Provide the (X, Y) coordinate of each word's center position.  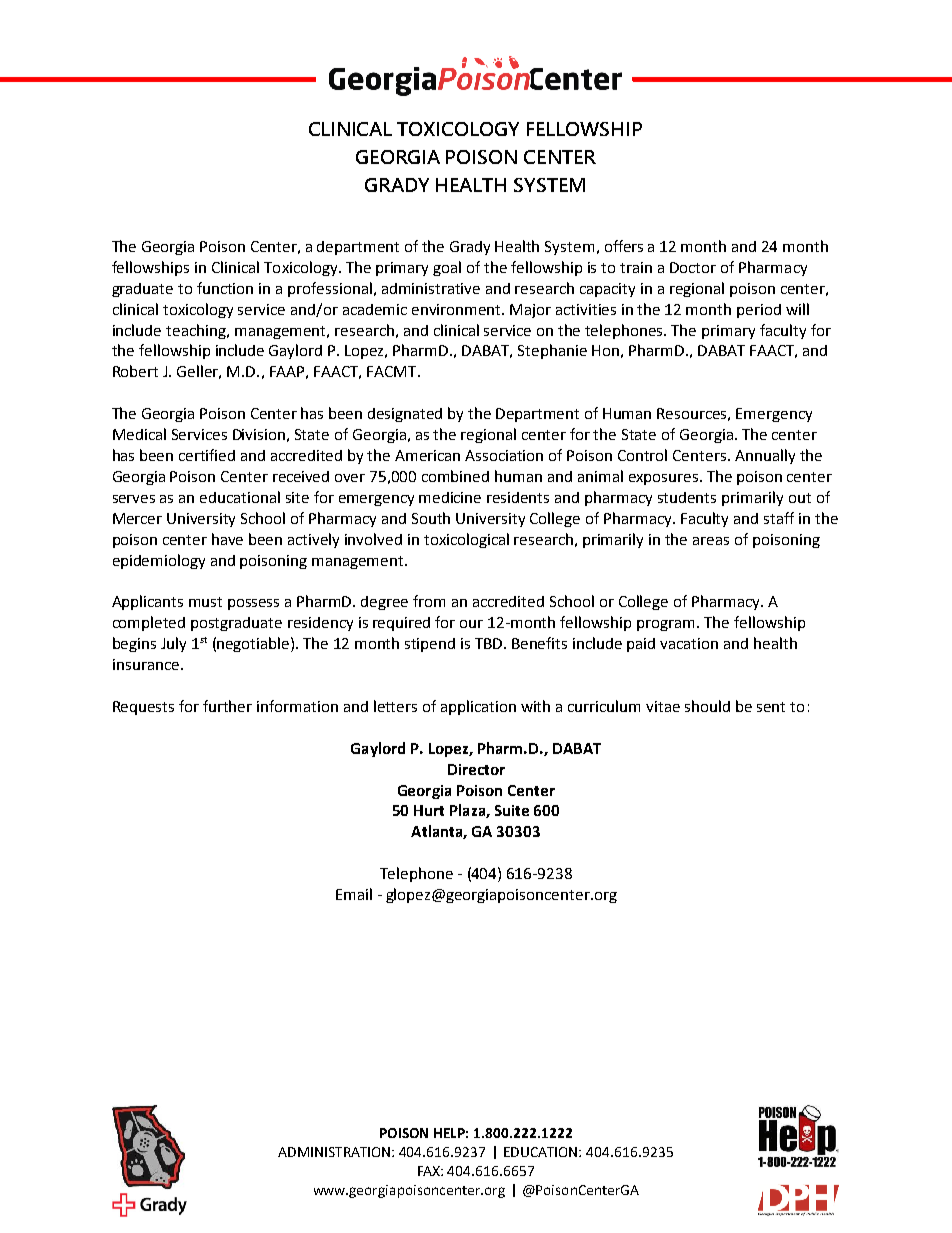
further (227, 706)
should (707, 706)
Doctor (693, 267)
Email (354, 894)
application (478, 707)
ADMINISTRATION (335, 1152)
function (225, 288)
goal (447, 268)
